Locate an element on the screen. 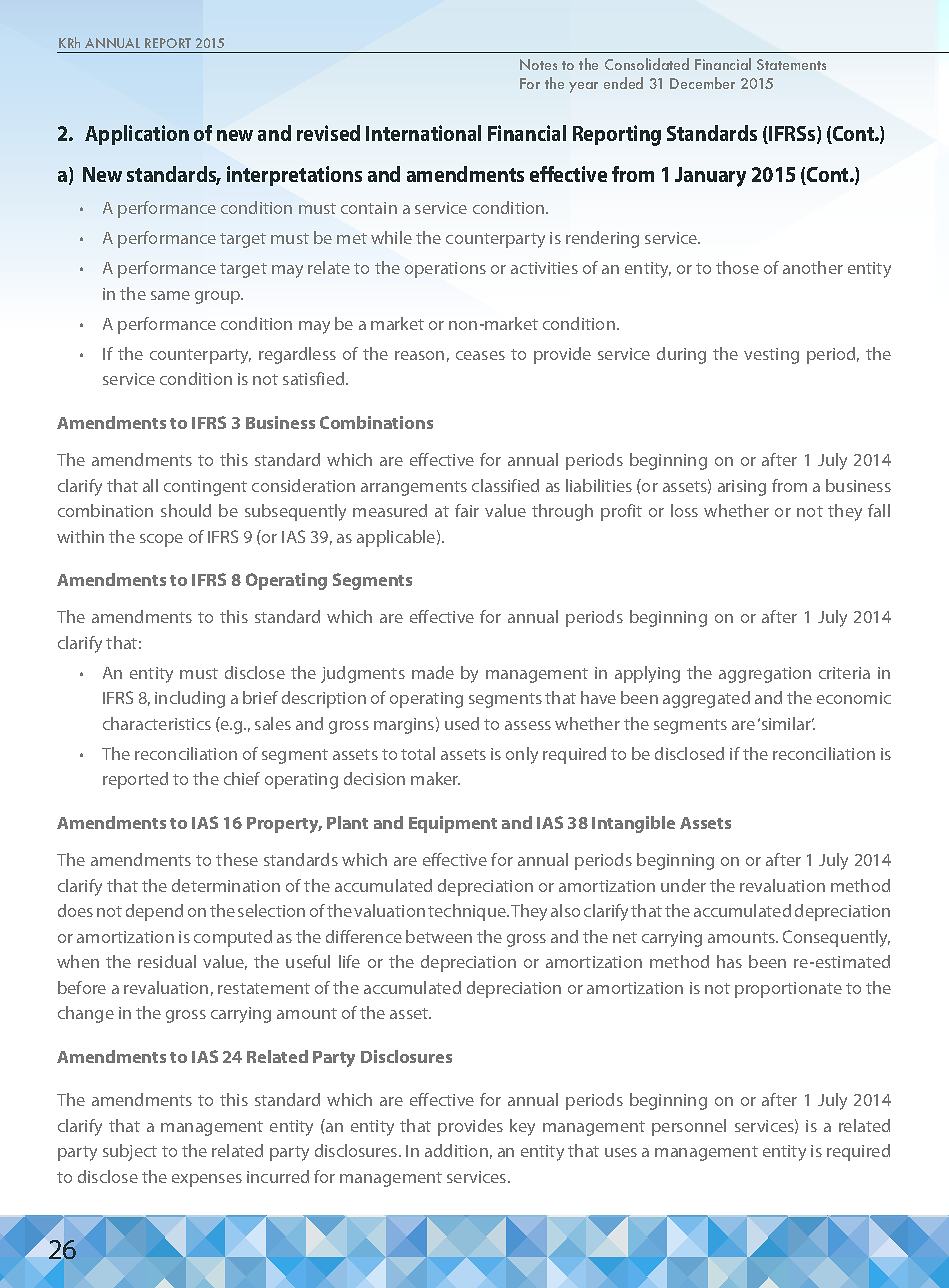 This screenshot has width=949, height=1288. made is located at coordinates (433, 672).
